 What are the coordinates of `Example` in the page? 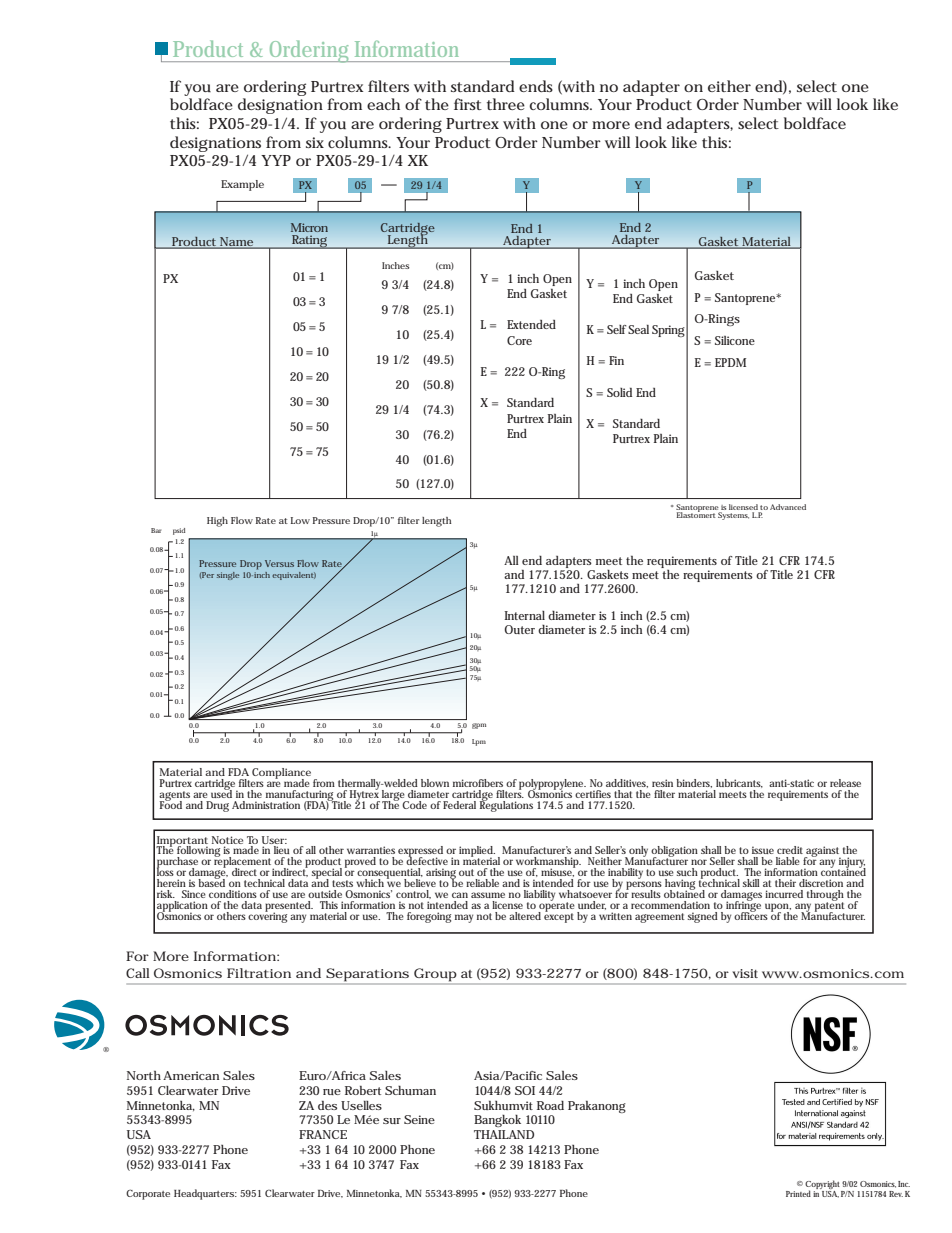 It's located at (242, 185).
